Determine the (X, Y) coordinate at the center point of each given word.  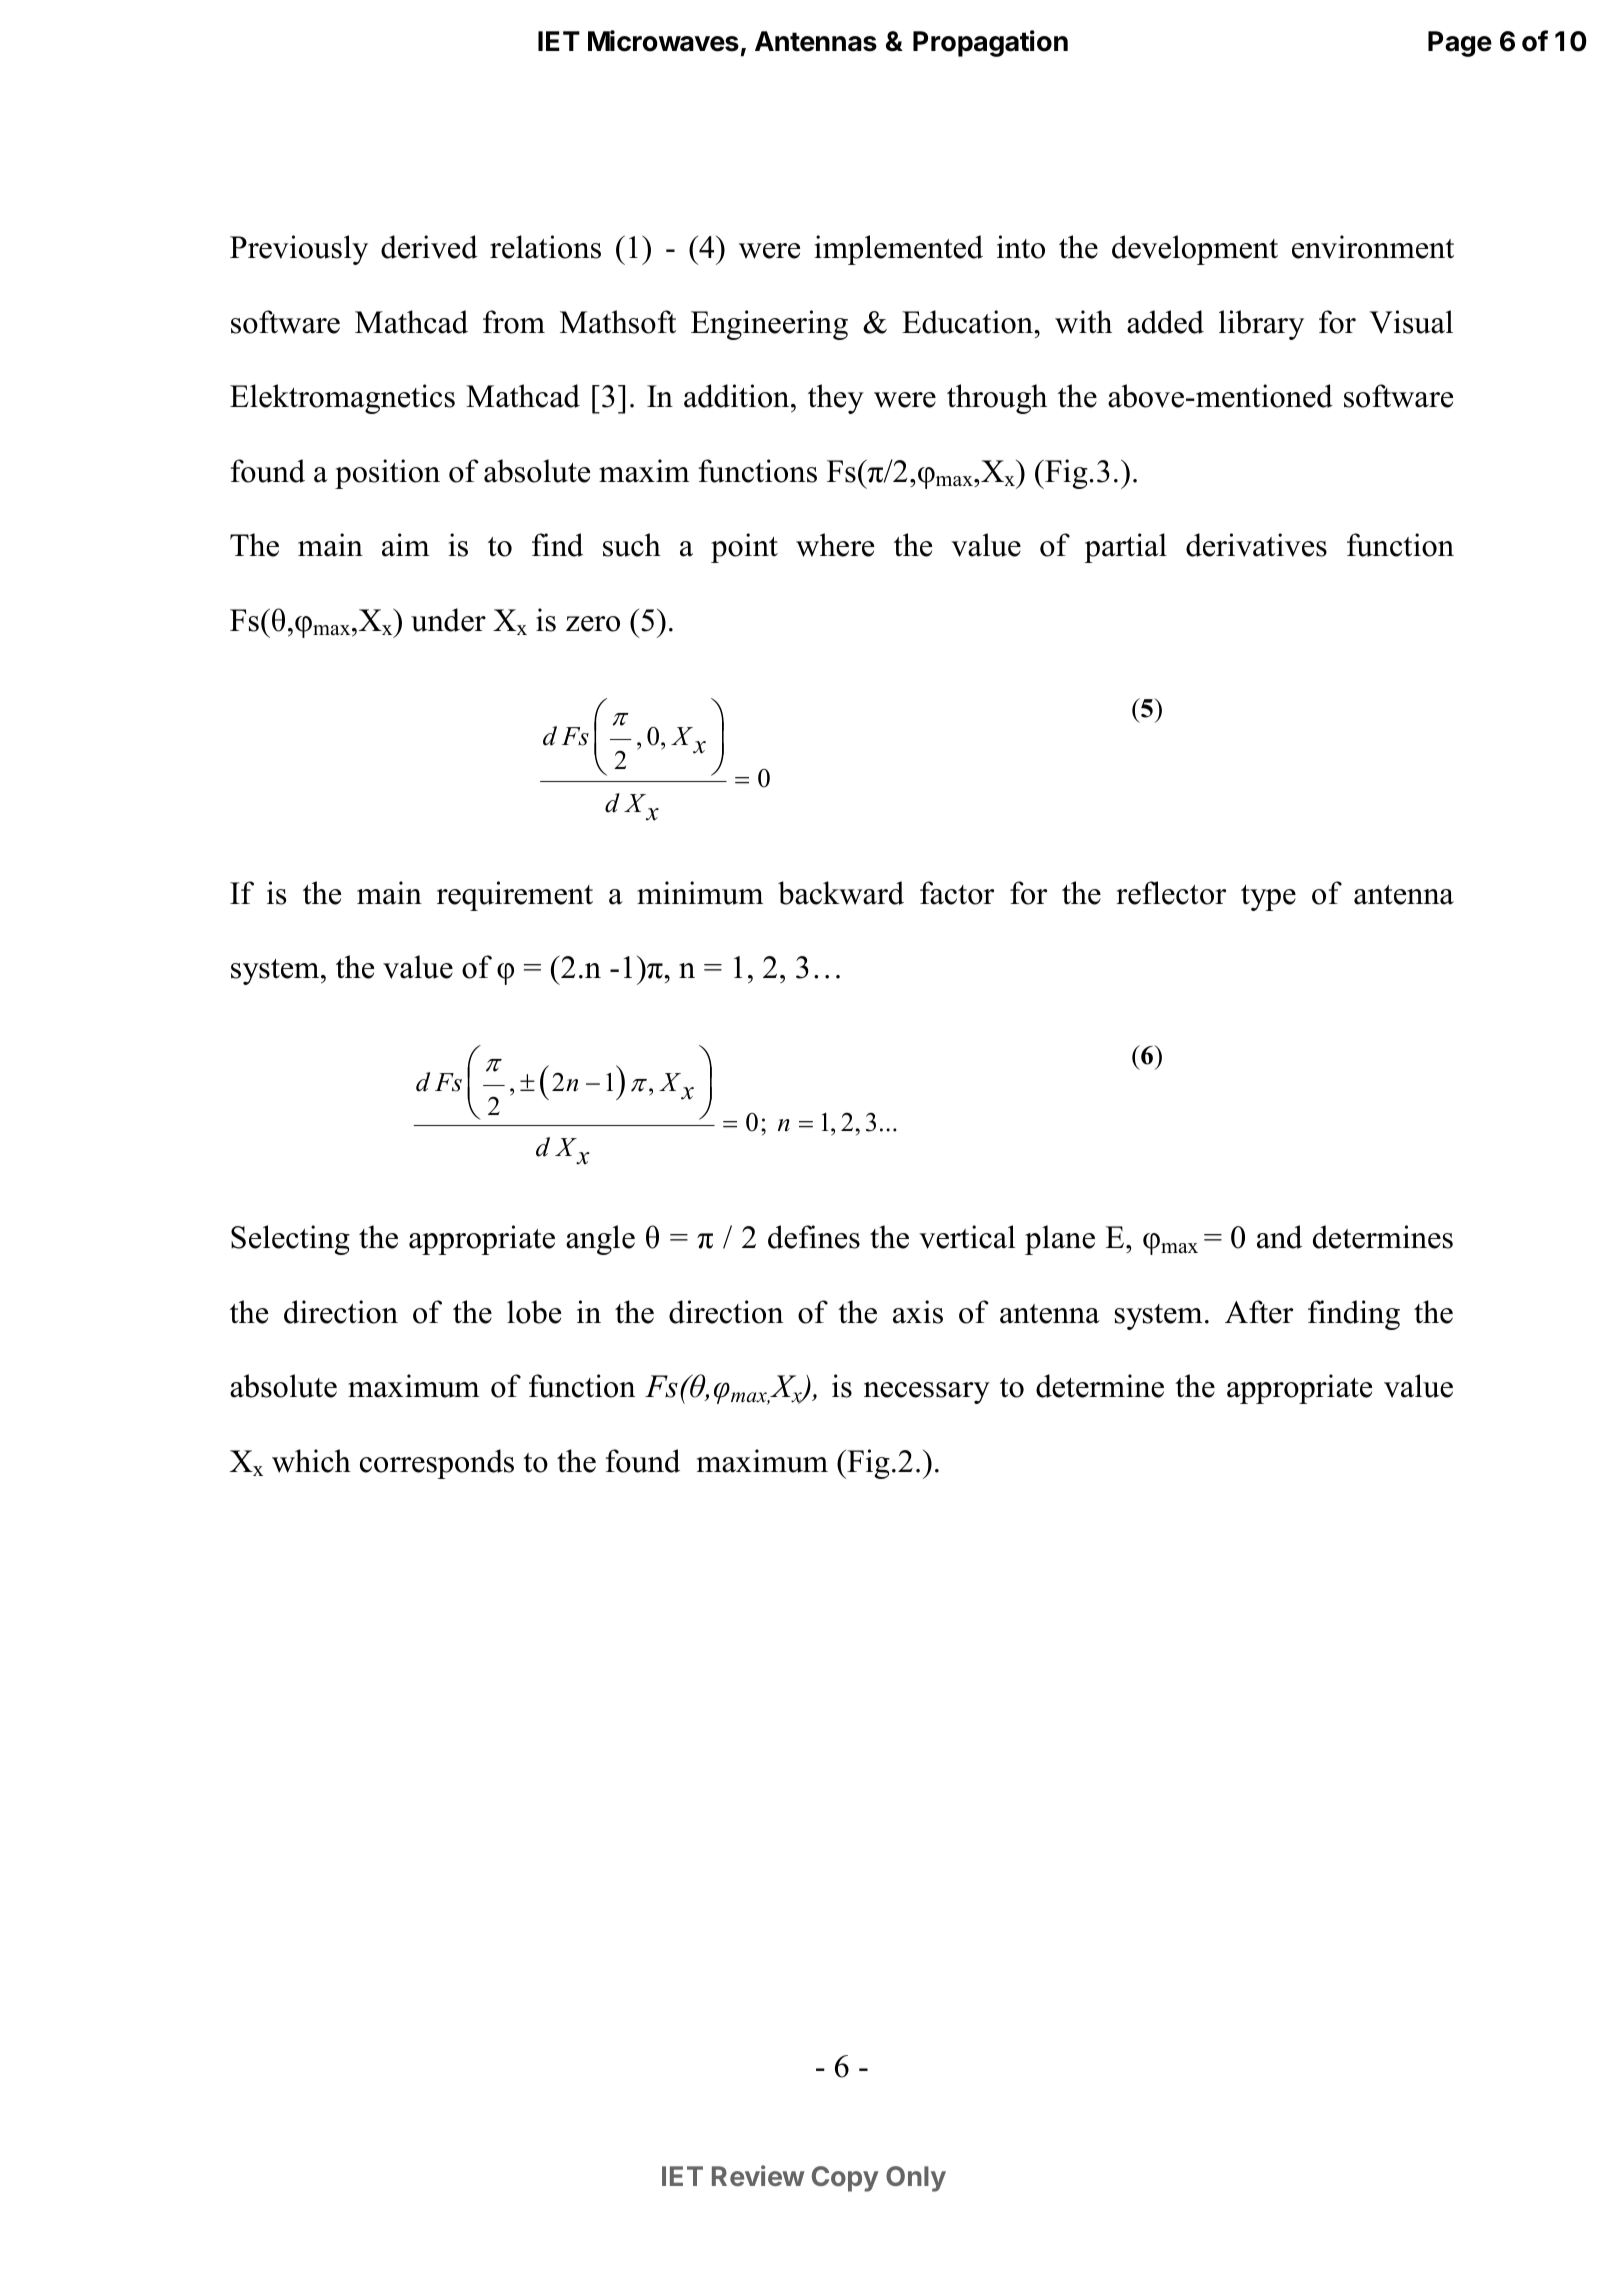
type (1268, 898)
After (1259, 1312)
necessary (927, 1393)
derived (429, 247)
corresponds (437, 1464)
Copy (845, 2179)
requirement (515, 896)
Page (1460, 44)
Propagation (990, 43)
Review (758, 2175)
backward (841, 893)
